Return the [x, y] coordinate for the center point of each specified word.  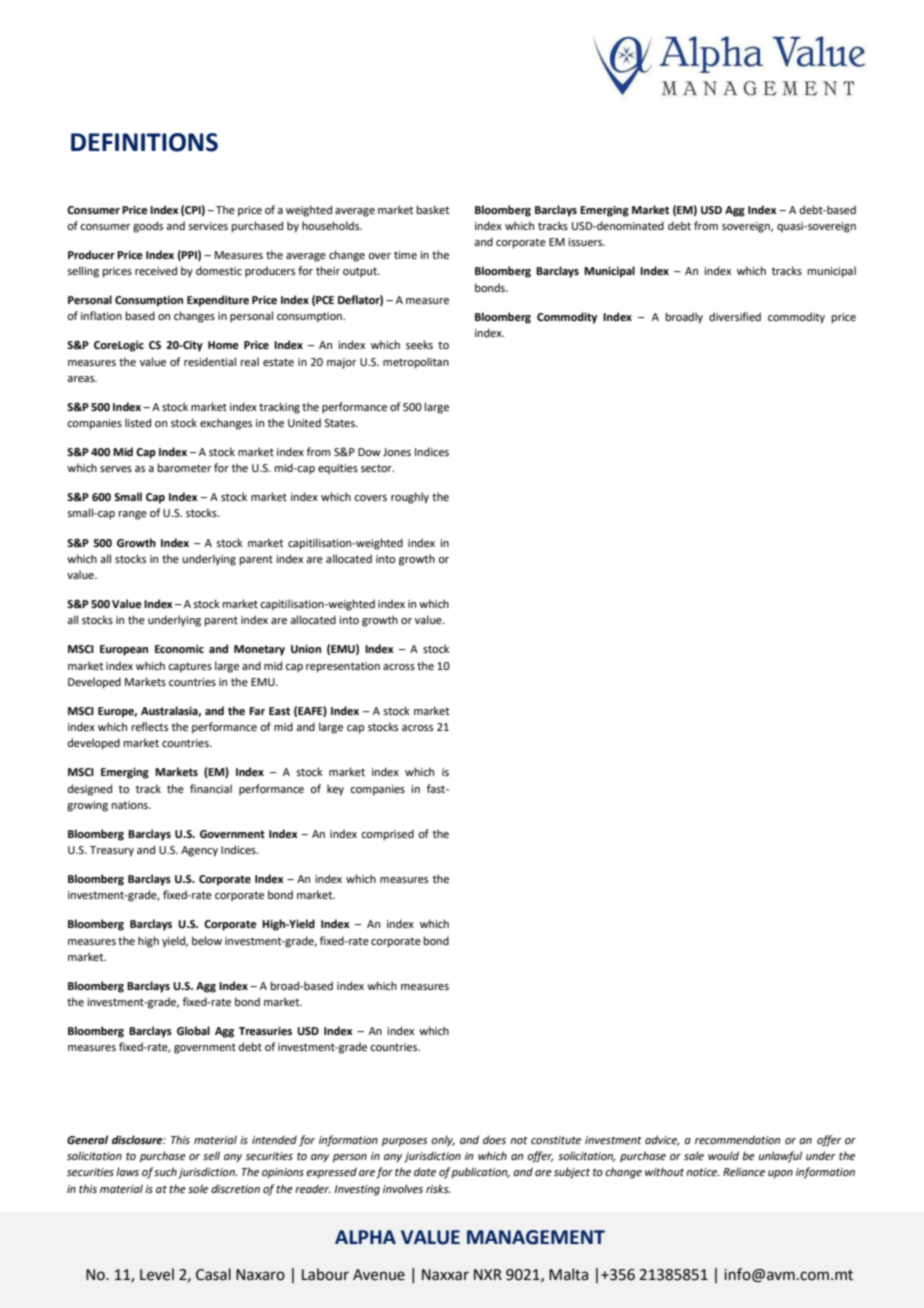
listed [138, 422]
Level [157, 1274]
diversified [735, 316]
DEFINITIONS [144, 142]
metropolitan [416, 363]
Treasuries [265, 1031]
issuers [586, 242]
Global [193, 1031]
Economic [179, 649]
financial [211, 788]
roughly [410, 498]
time [405, 255]
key [335, 790]
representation [343, 667]
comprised [387, 835]
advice [662, 1140]
